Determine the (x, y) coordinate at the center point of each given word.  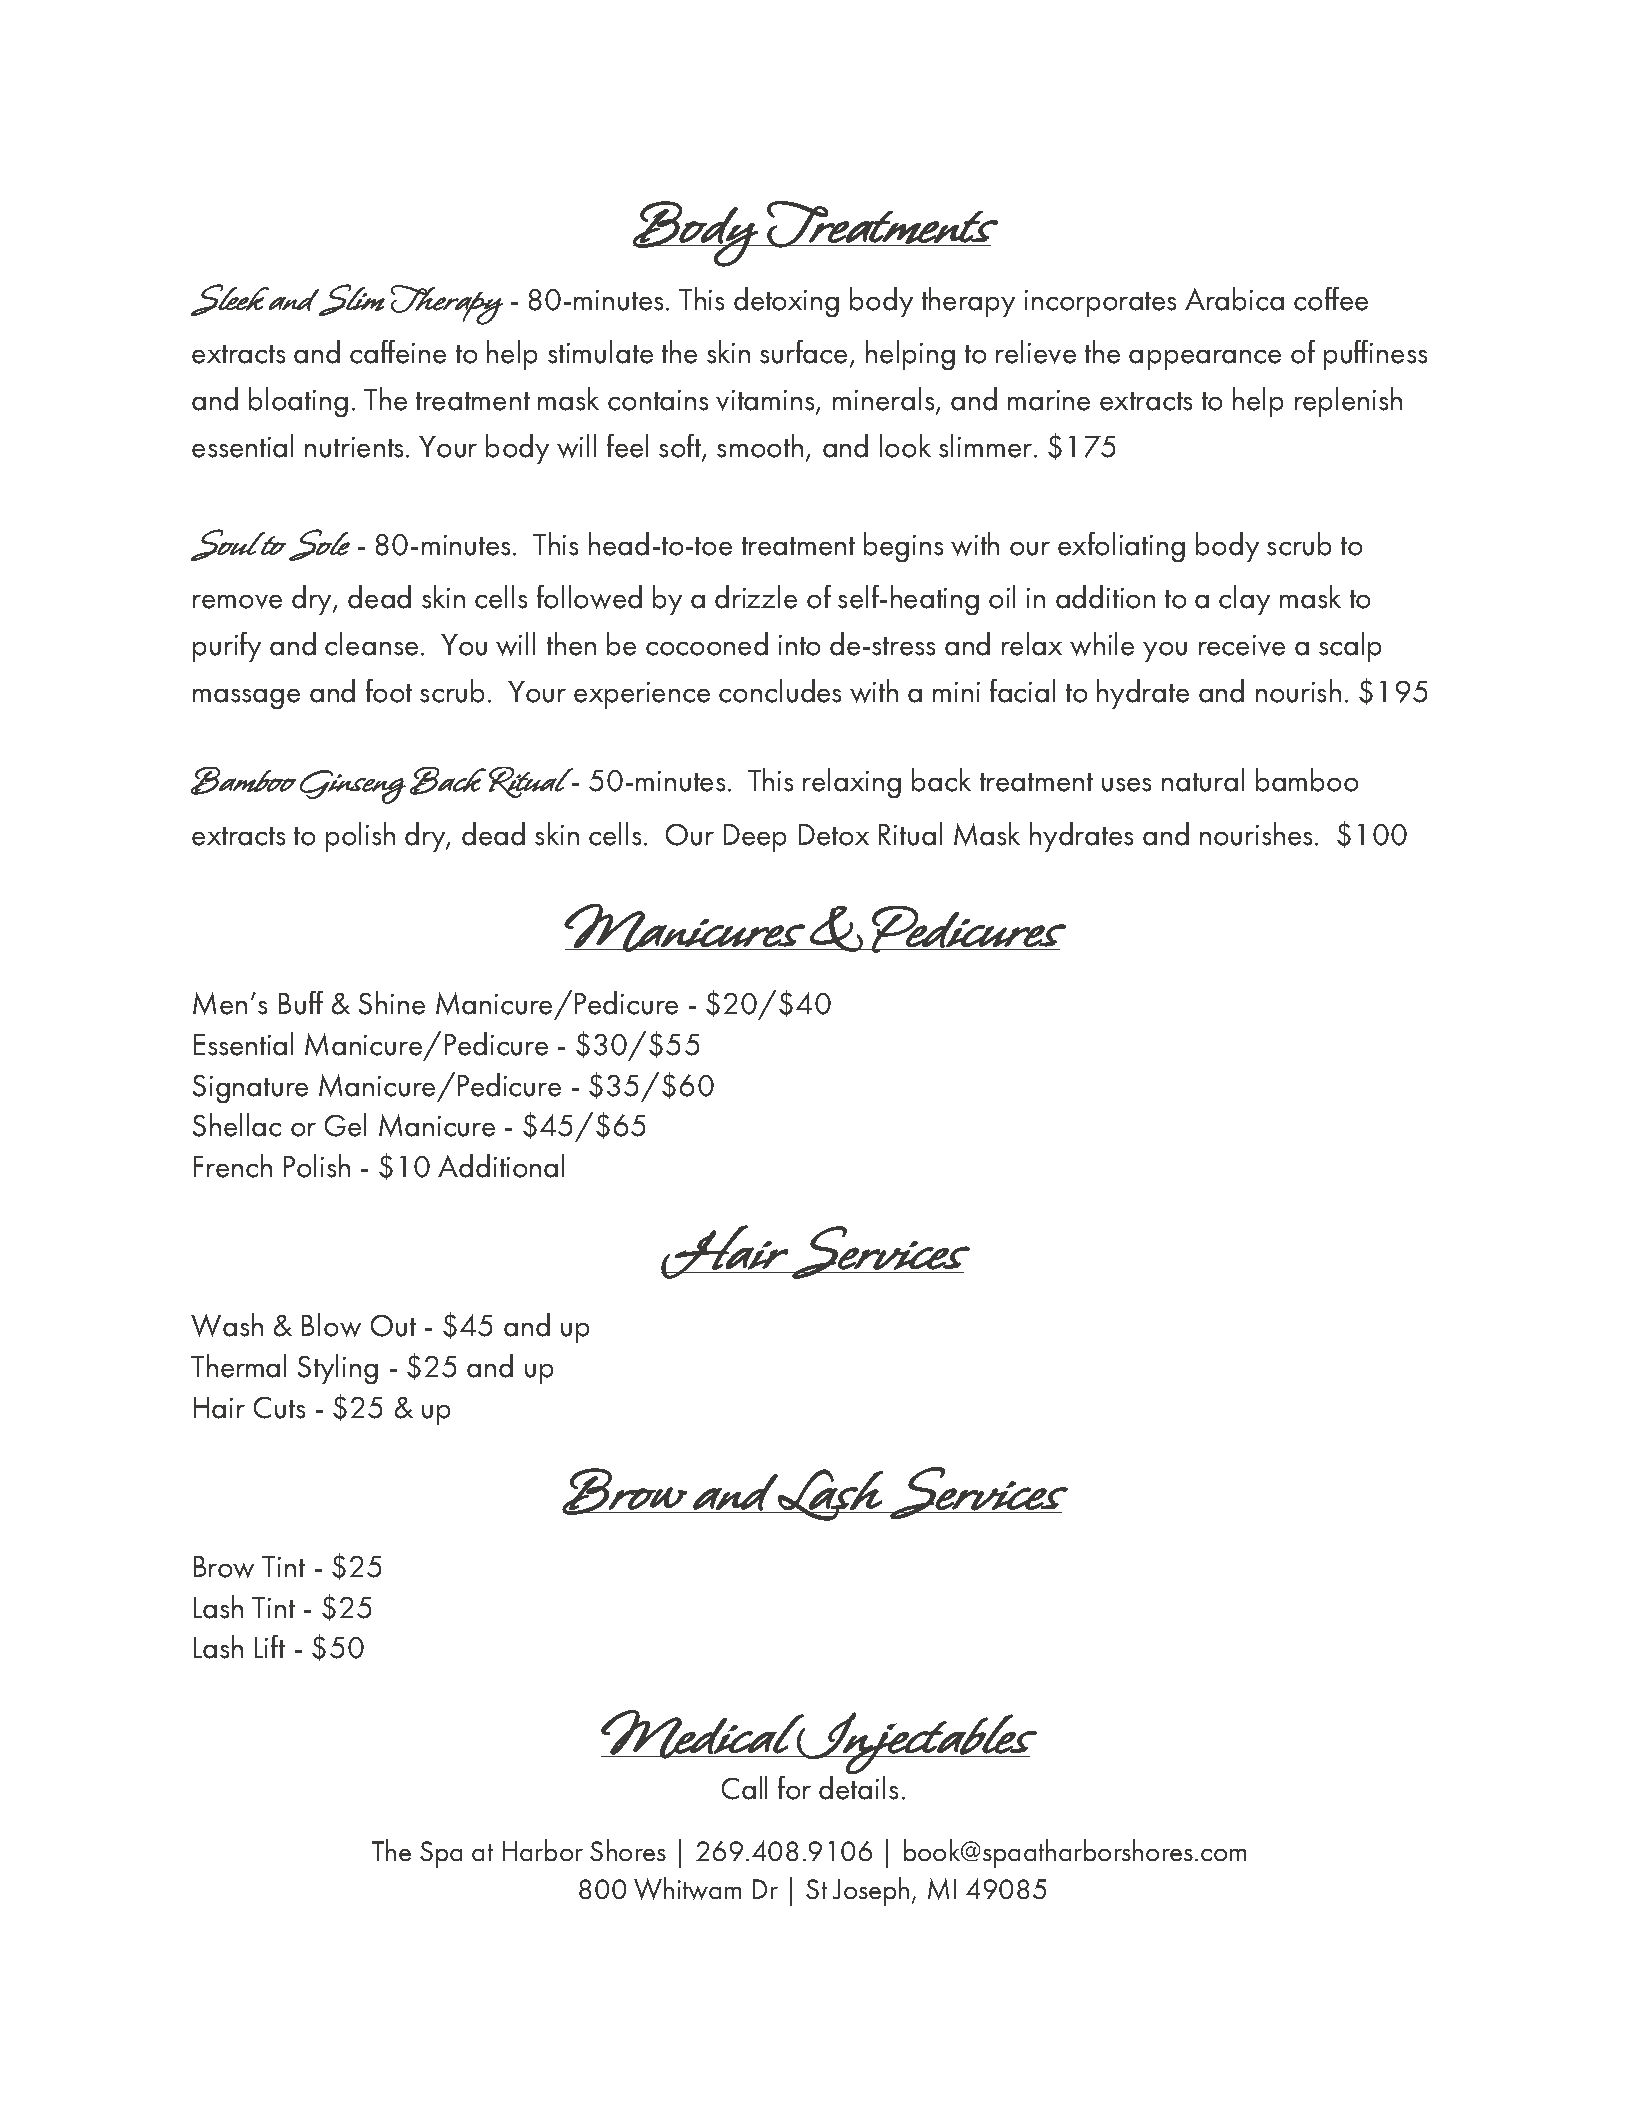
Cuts (279, 1408)
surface (803, 352)
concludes (780, 691)
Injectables (916, 1743)
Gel (345, 1125)
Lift (270, 1646)
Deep (755, 838)
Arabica (1234, 299)
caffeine (398, 352)
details (858, 1788)
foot (389, 691)
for (794, 1788)
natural (1203, 780)
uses (1126, 785)
